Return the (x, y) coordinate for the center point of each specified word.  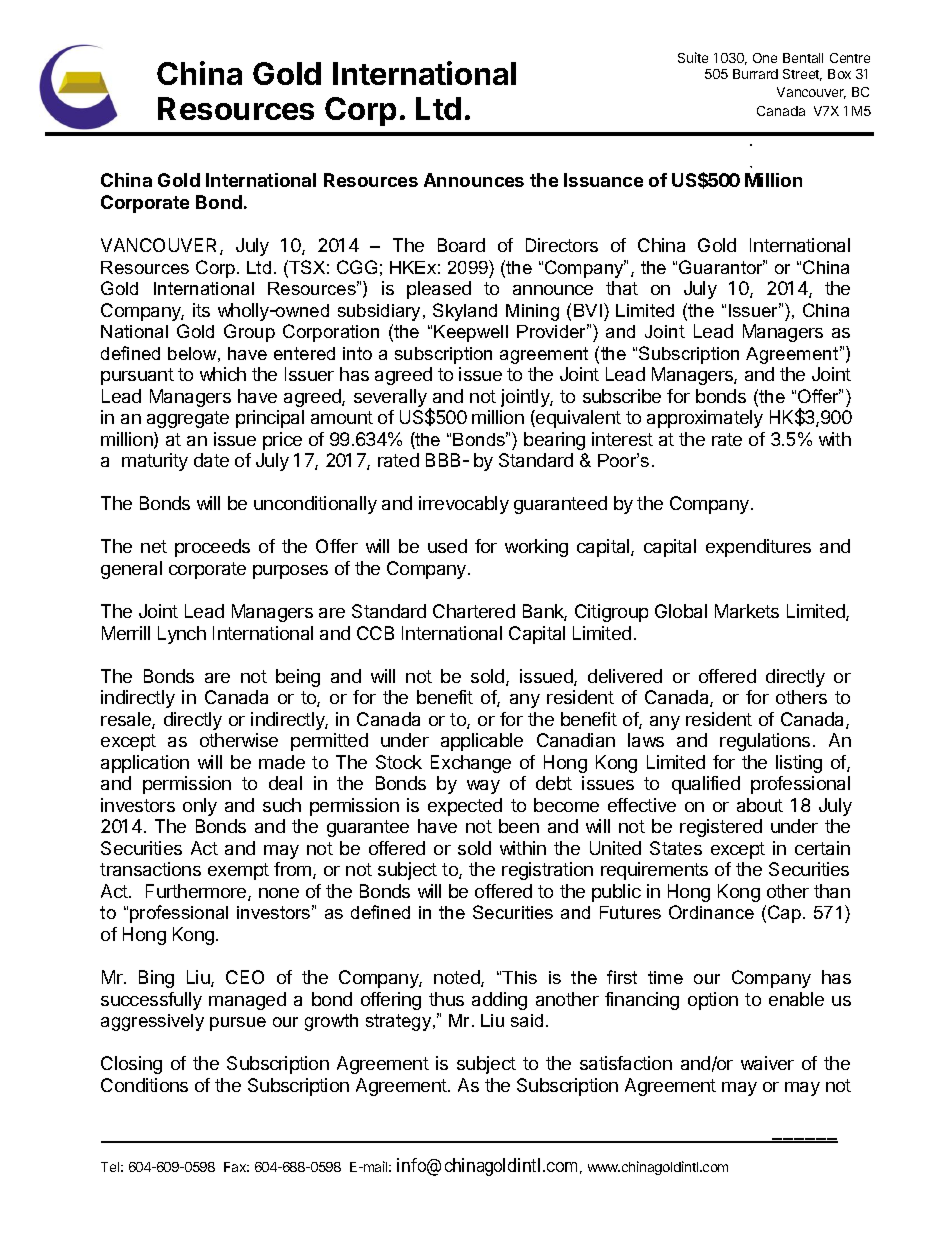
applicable (482, 742)
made (282, 762)
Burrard (755, 74)
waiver (767, 1063)
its (201, 310)
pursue (238, 1024)
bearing (554, 441)
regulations (765, 742)
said (527, 1020)
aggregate (188, 419)
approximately (705, 419)
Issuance (603, 180)
